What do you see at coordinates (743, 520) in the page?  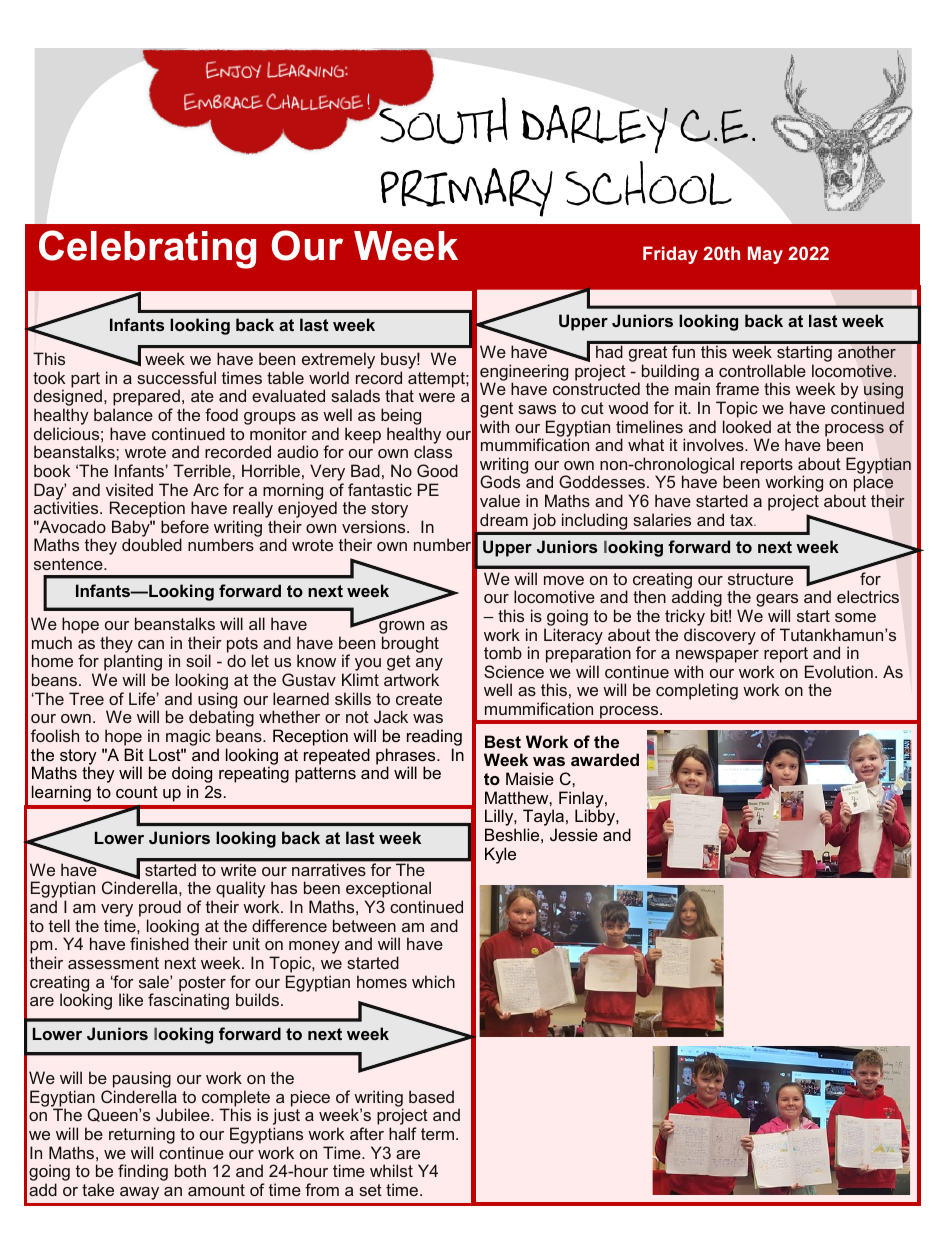 I see `tax` at bounding box center [743, 520].
